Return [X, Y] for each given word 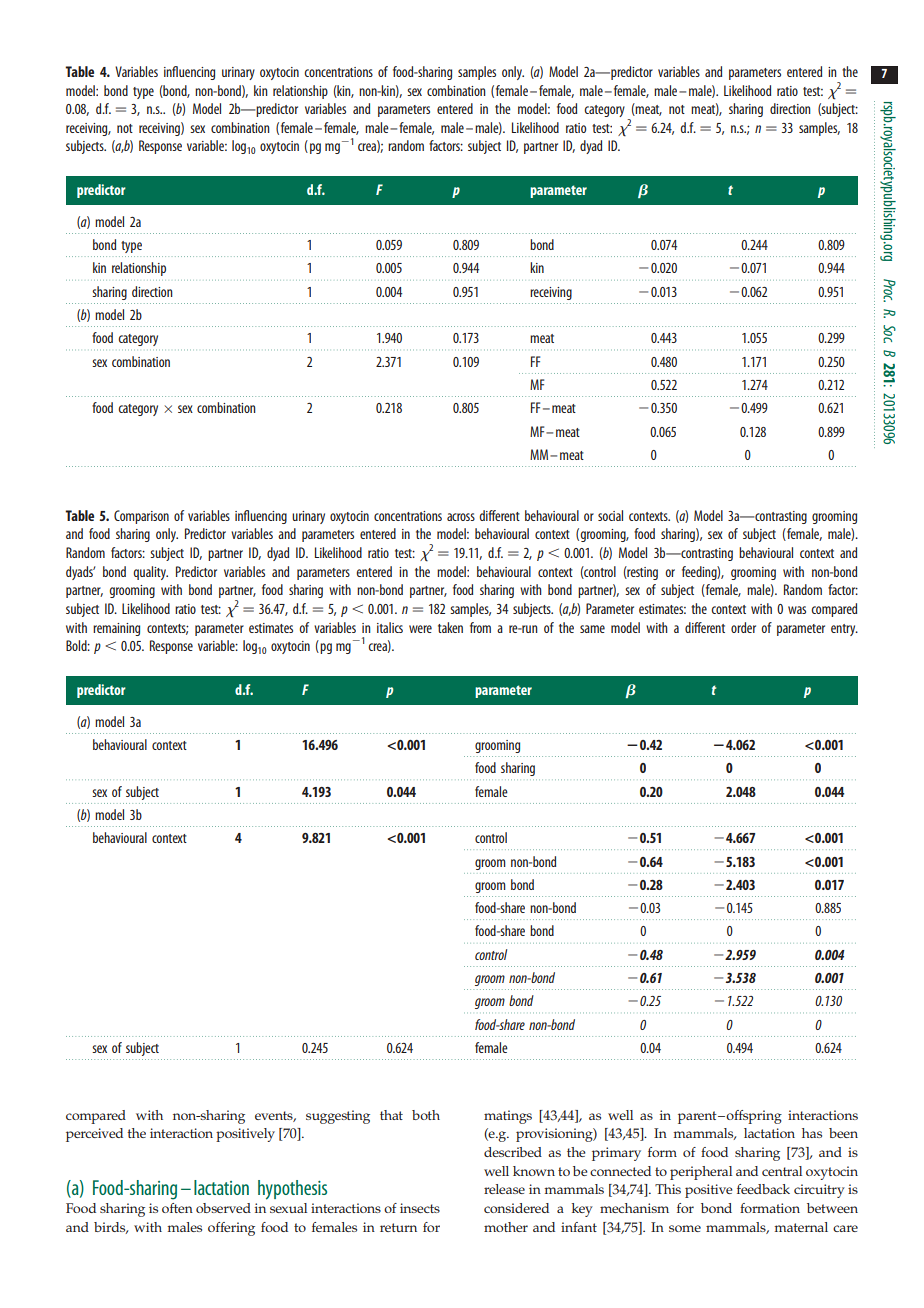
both [426, 1115]
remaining [116, 629]
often [177, 1208]
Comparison [141, 517]
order [743, 627]
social [610, 515]
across [461, 517]
